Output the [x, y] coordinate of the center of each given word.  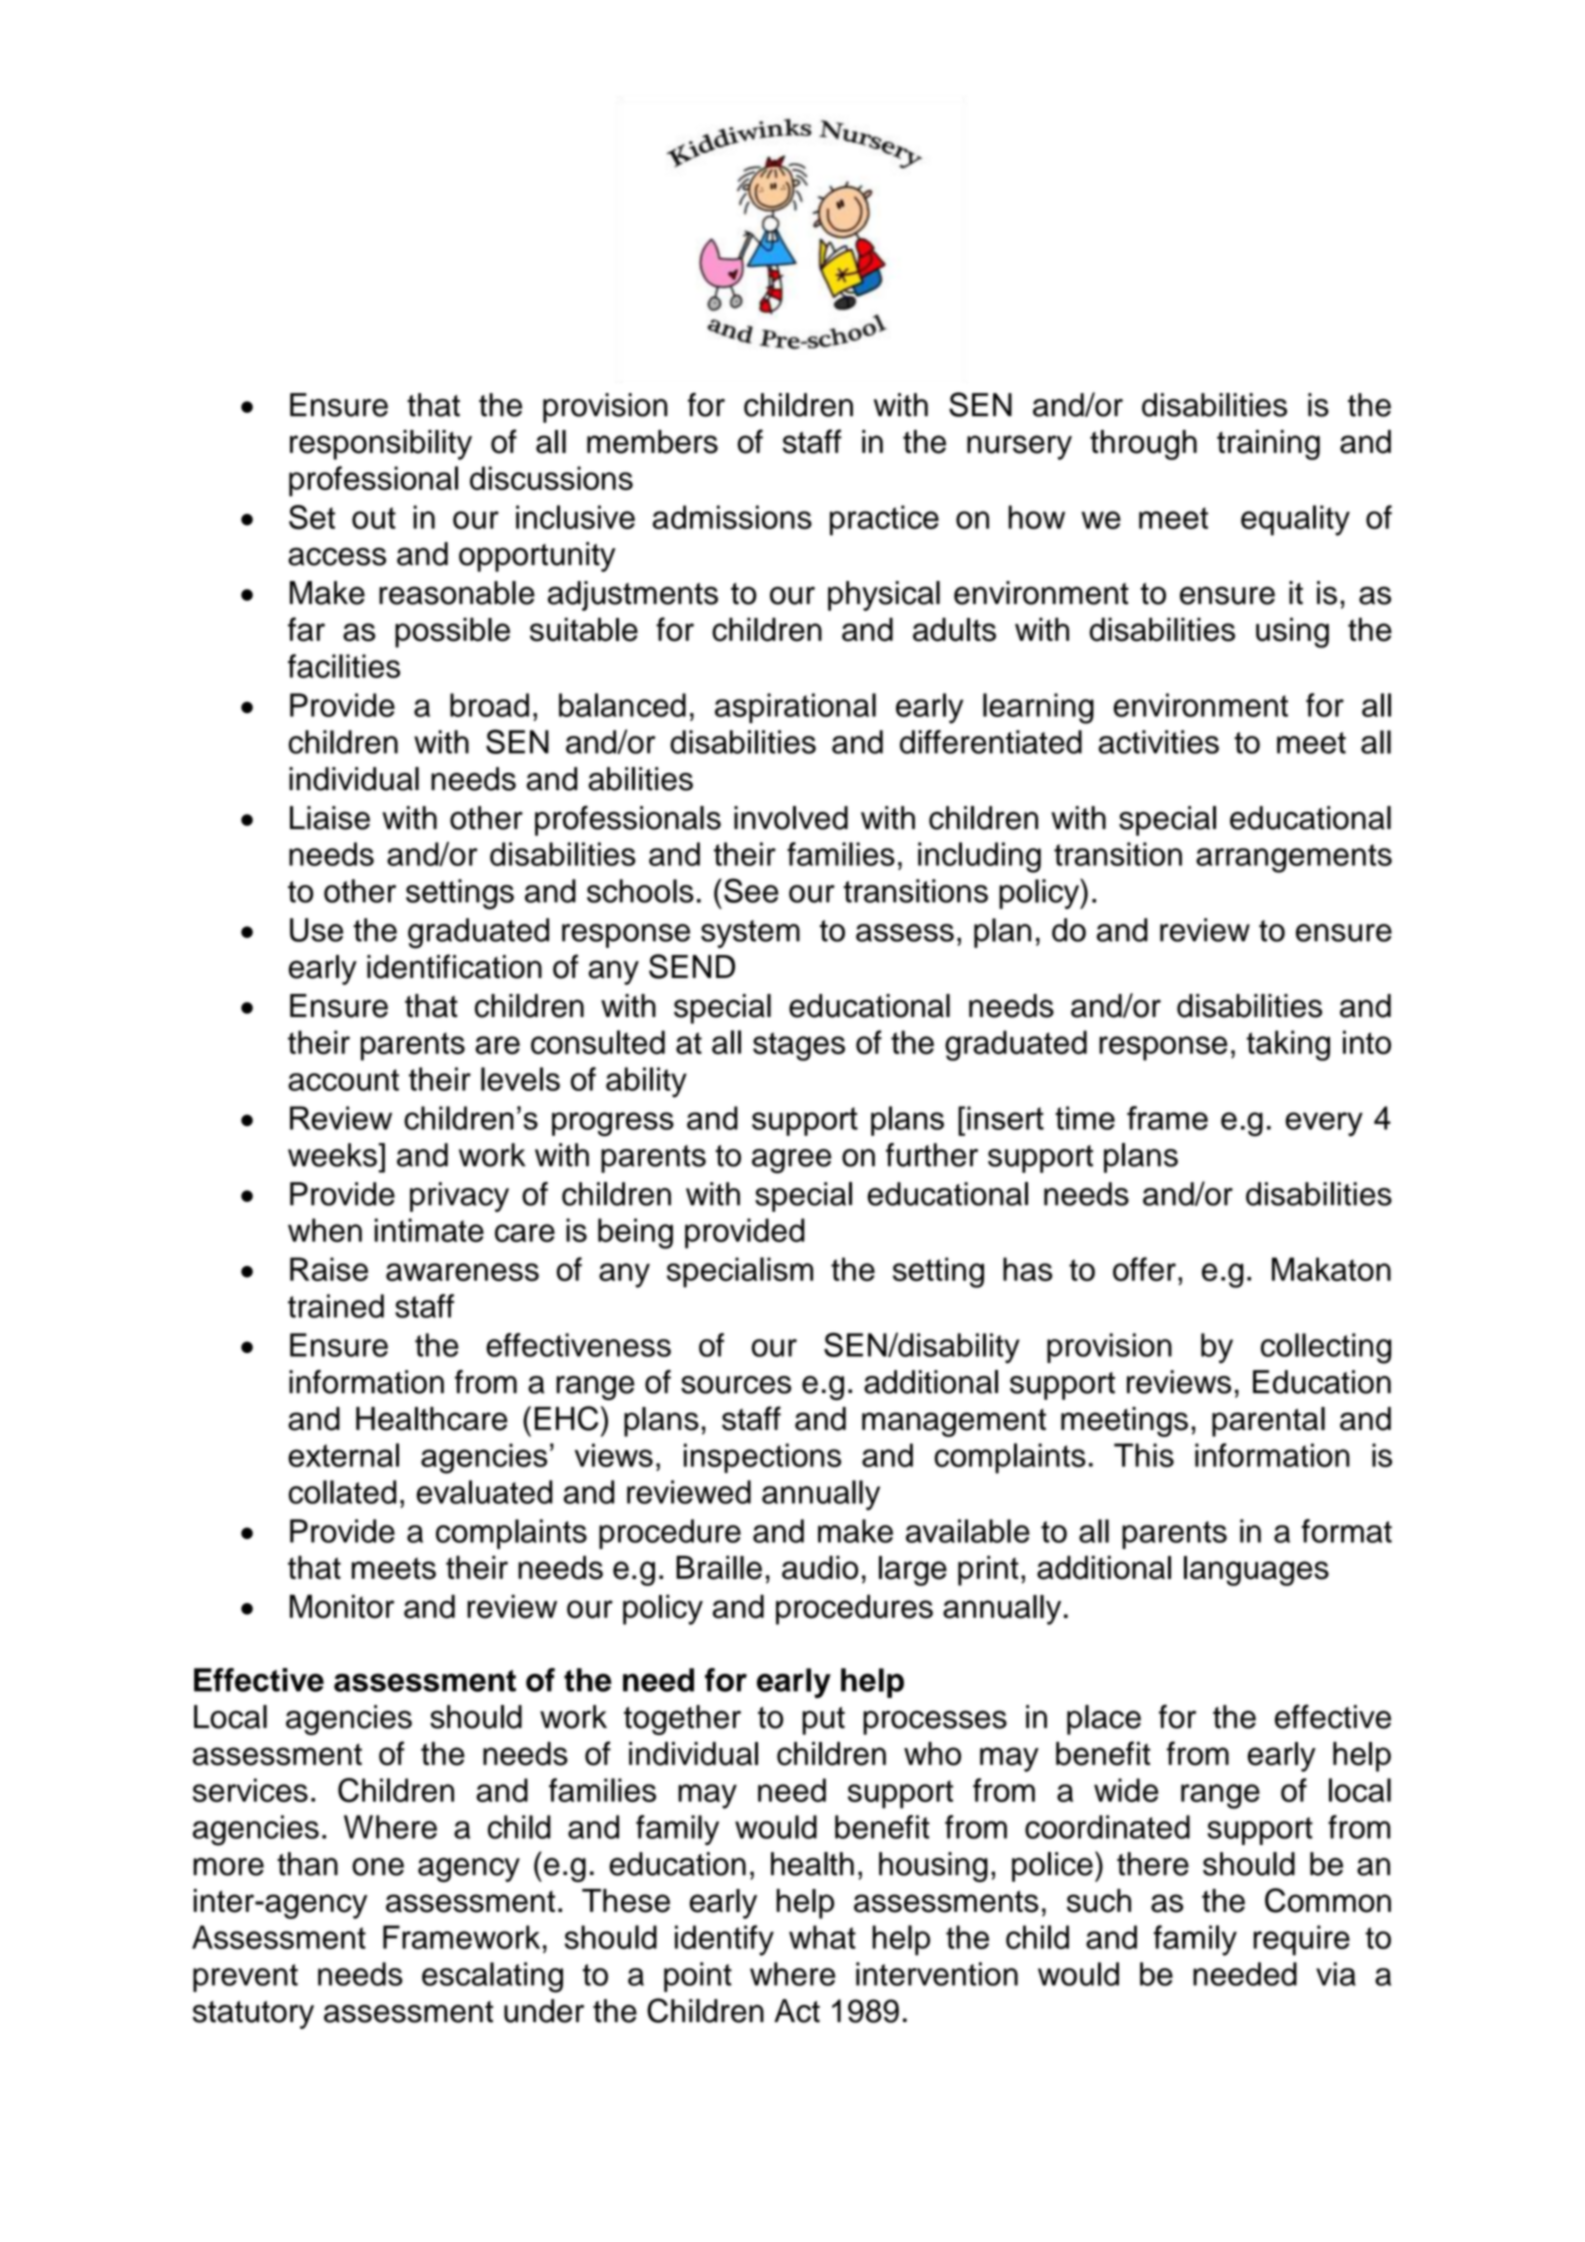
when [325, 1230]
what [822, 1937]
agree [792, 1161]
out [374, 518]
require [1302, 1940]
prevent [245, 1978]
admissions [732, 517]
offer [1144, 1269]
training [1268, 445]
